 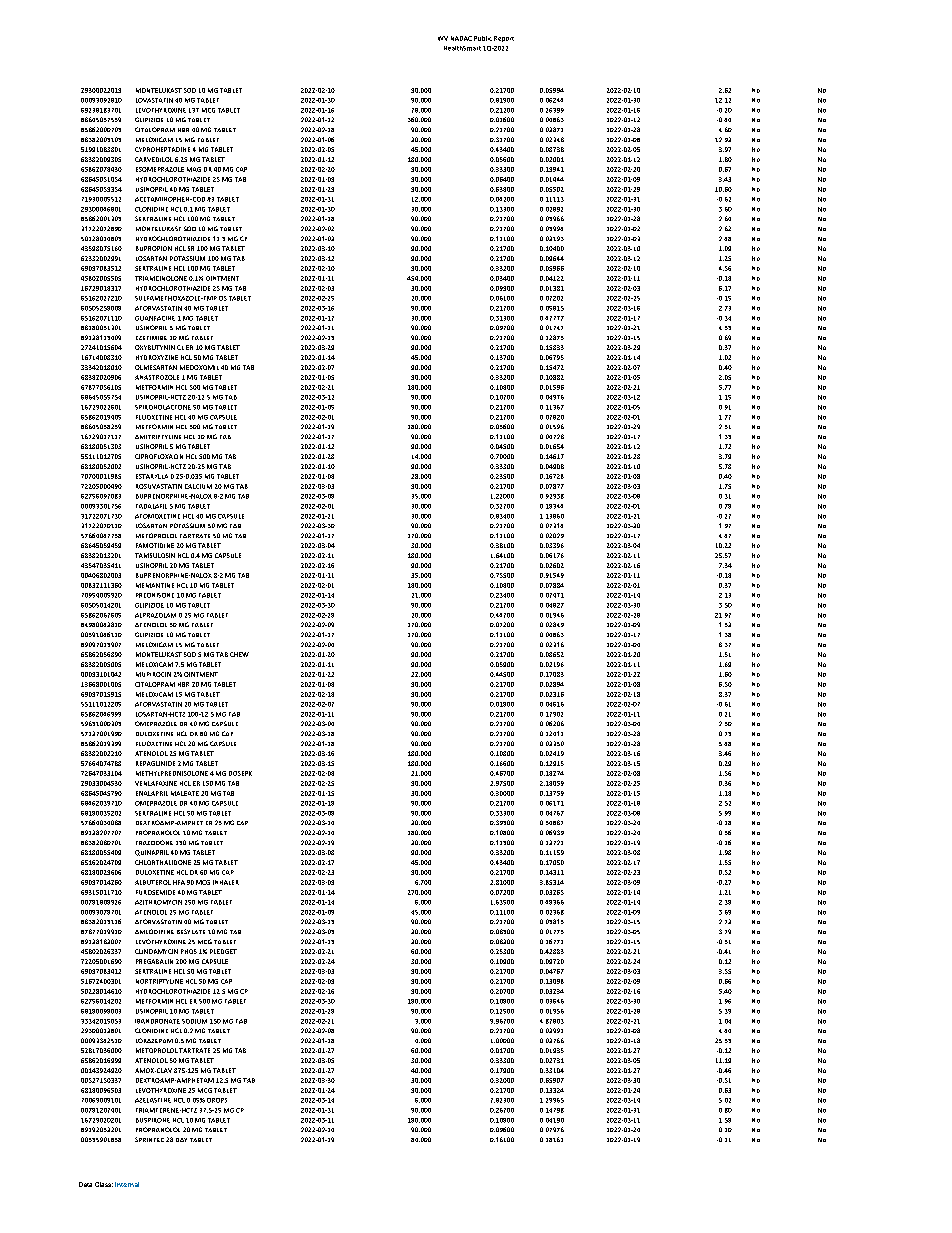 What do you see at coordinates (226, 882) in the document?
I see `INHALER` at bounding box center [226, 882].
